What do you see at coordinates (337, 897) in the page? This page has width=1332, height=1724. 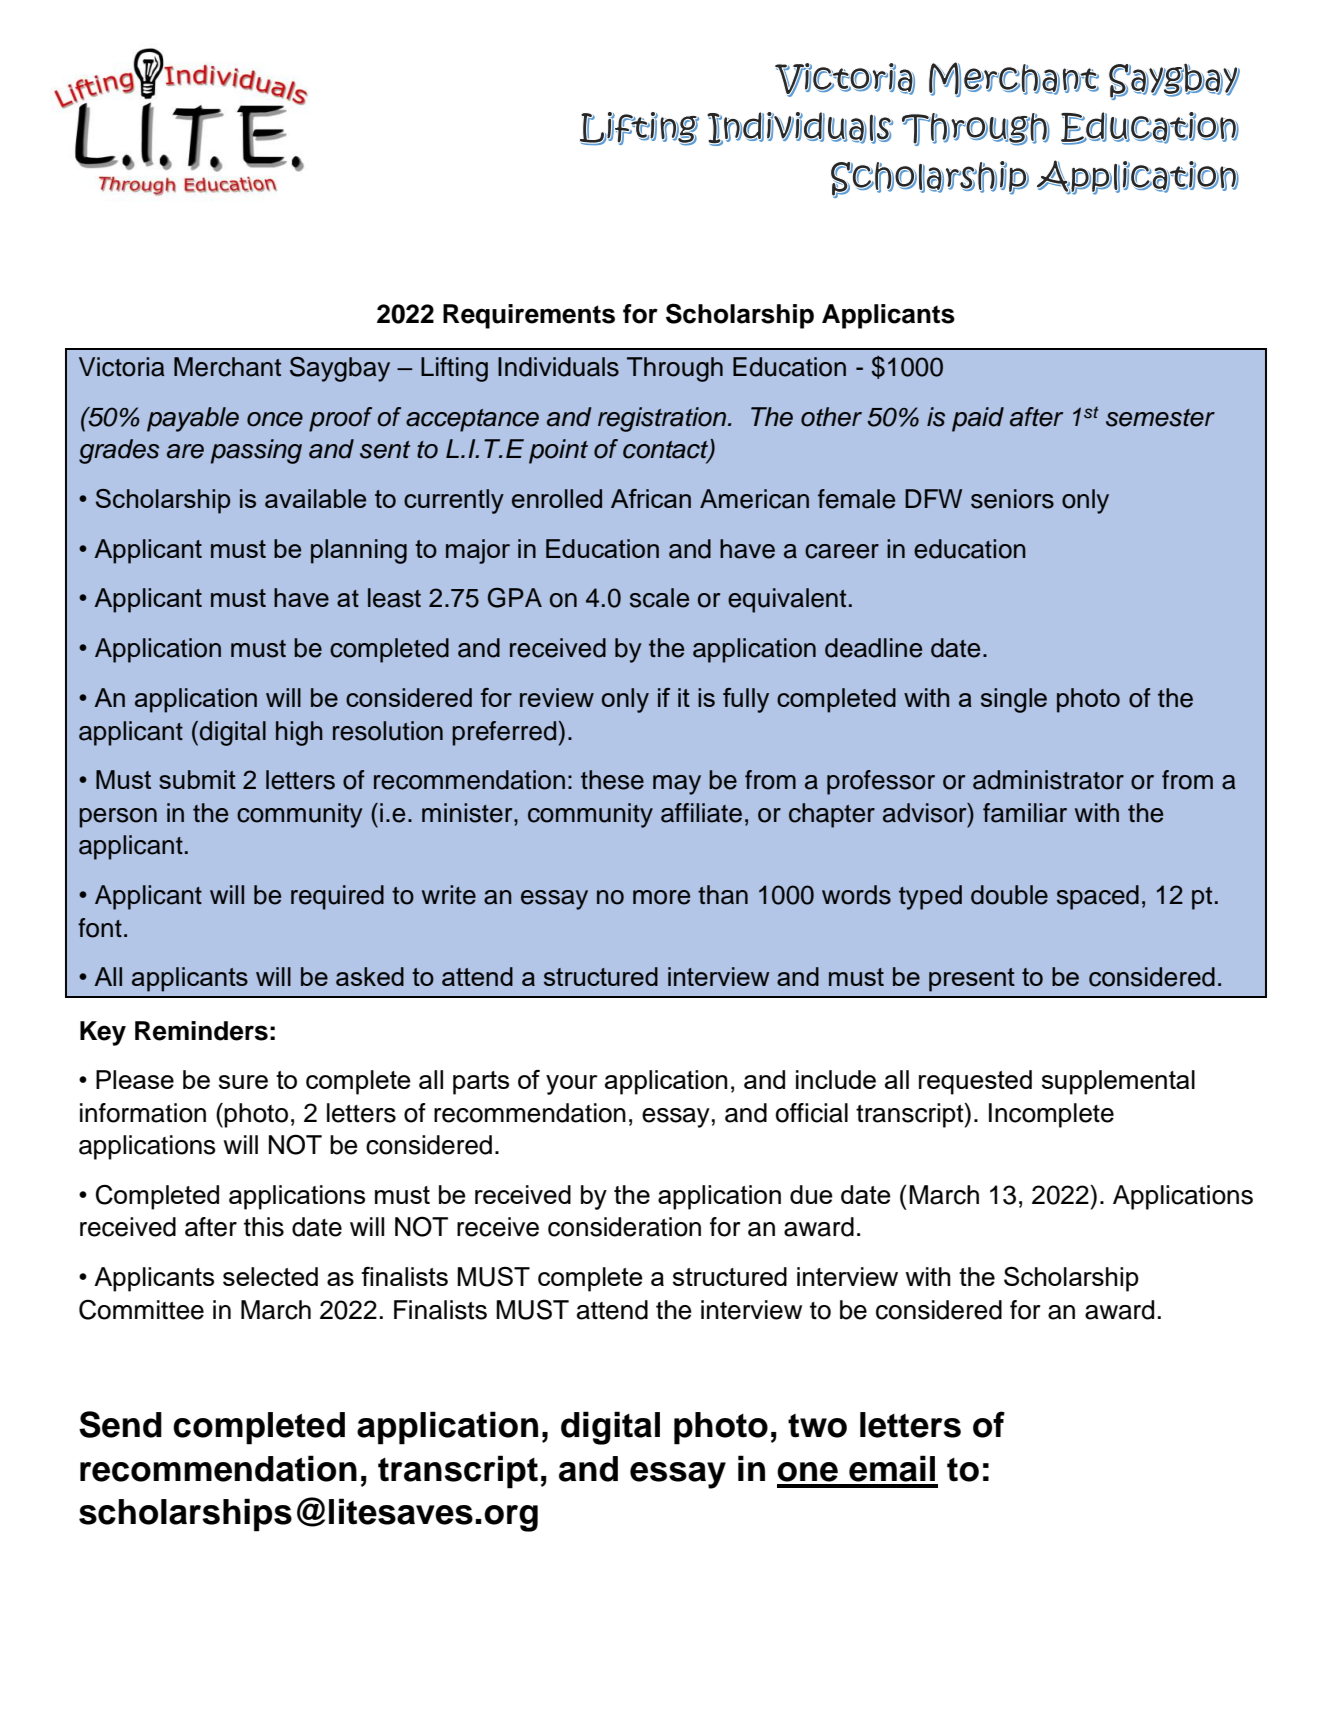 I see `required` at bounding box center [337, 897].
